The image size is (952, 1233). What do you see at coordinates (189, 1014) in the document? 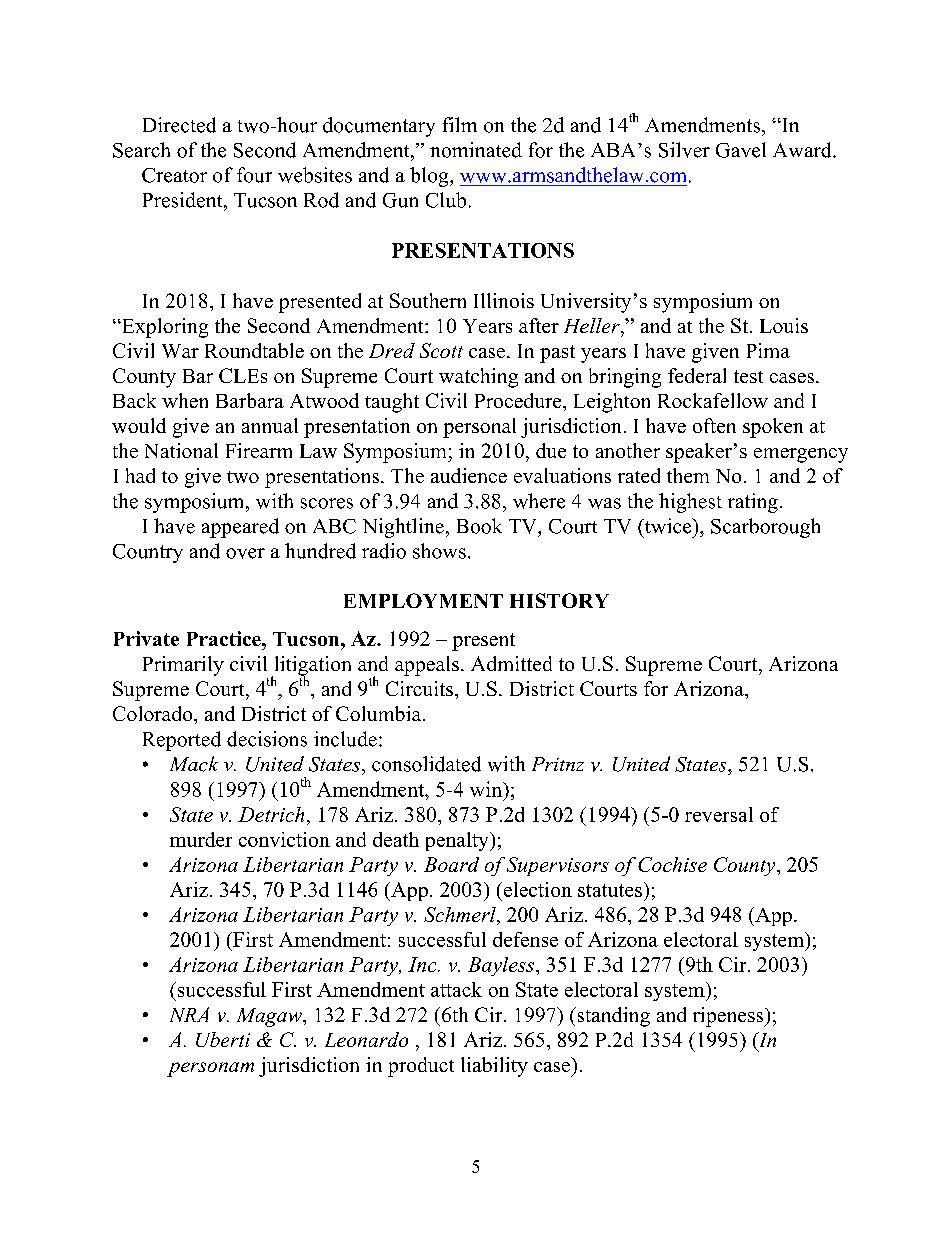
I see `NRA` at bounding box center [189, 1014].
